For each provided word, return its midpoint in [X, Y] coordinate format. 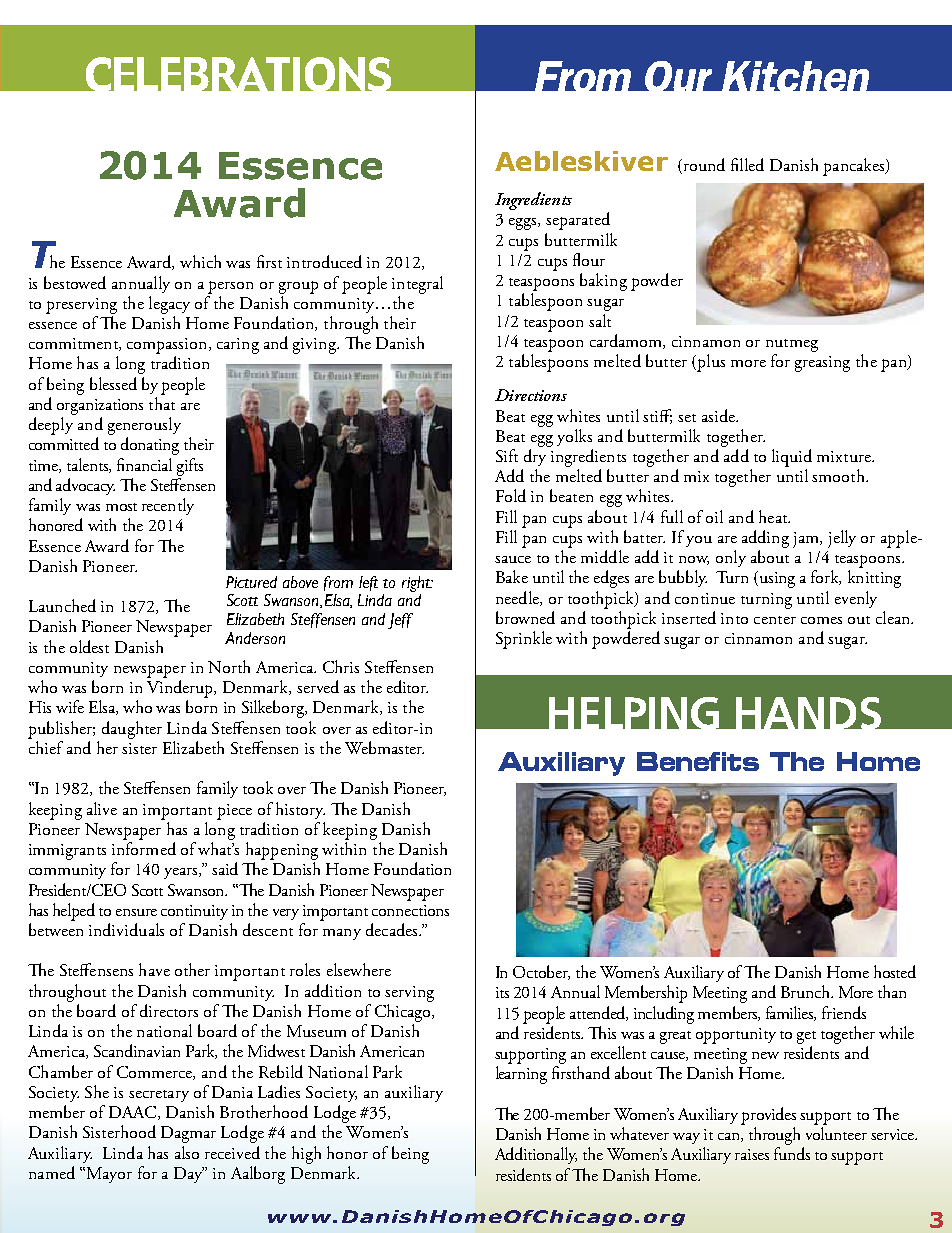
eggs [524, 224]
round [703, 166]
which [200, 261]
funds [792, 1153]
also [187, 1152]
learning [521, 1075]
